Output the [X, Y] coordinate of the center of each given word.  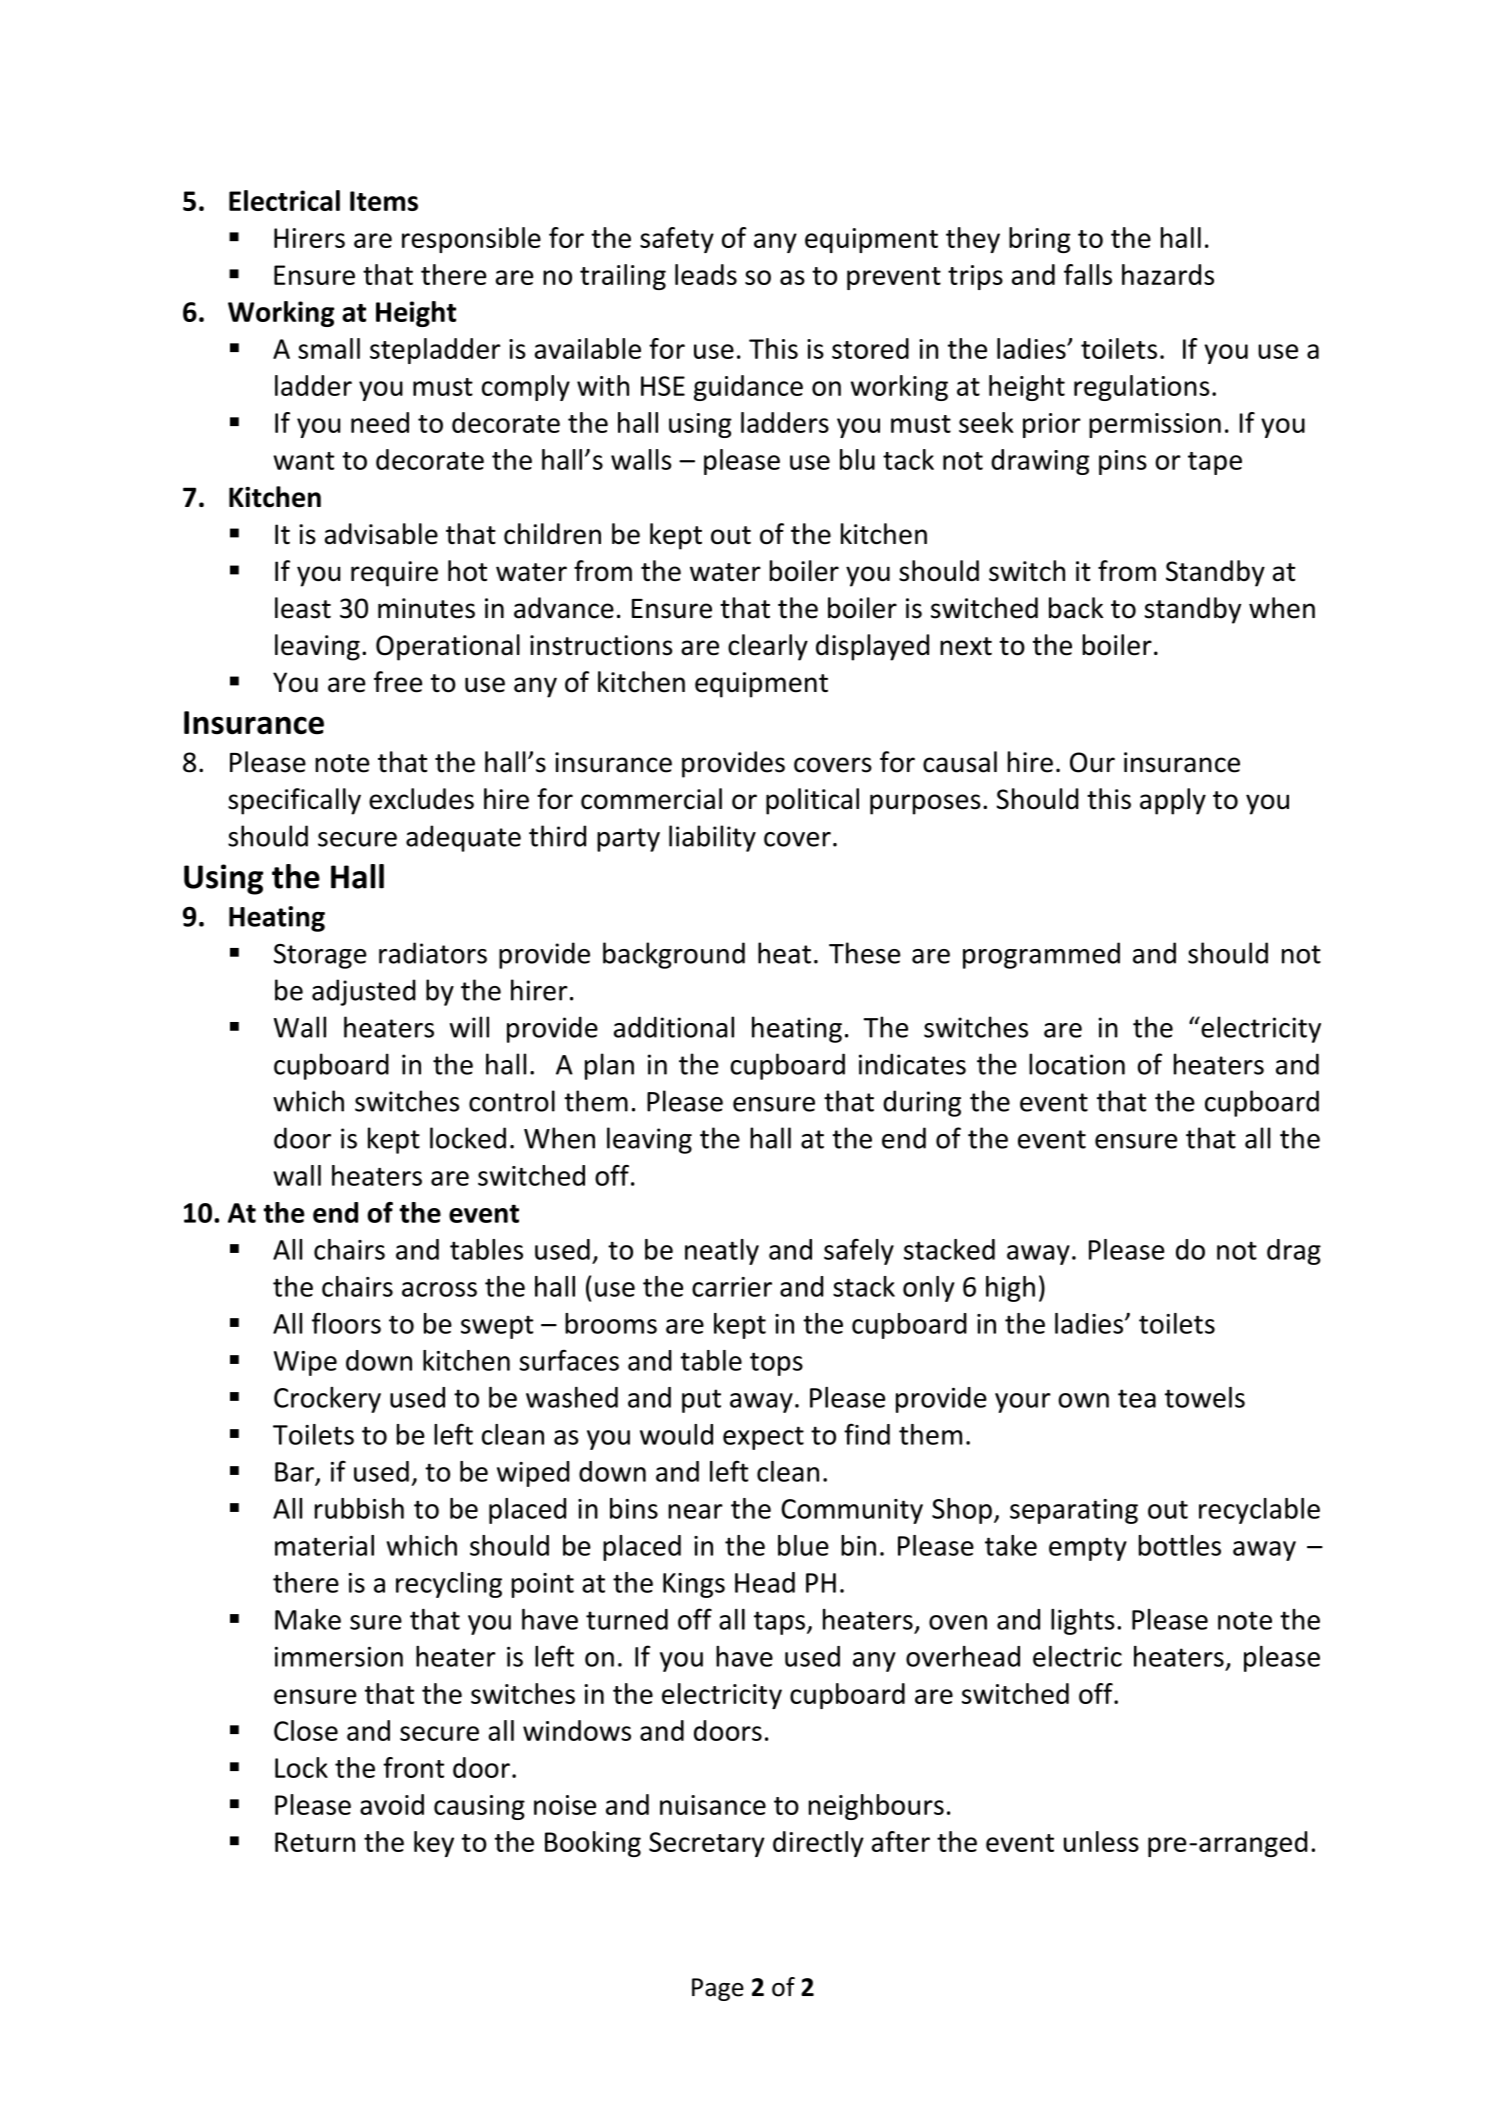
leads [706, 274]
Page [718, 1989]
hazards [1168, 274]
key [434, 1844]
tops [776, 1364]
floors [346, 1323]
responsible [471, 240]
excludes [421, 799]
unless [1101, 1841]
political [812, 801]
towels [1205, 1397]
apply [1173, 801]
